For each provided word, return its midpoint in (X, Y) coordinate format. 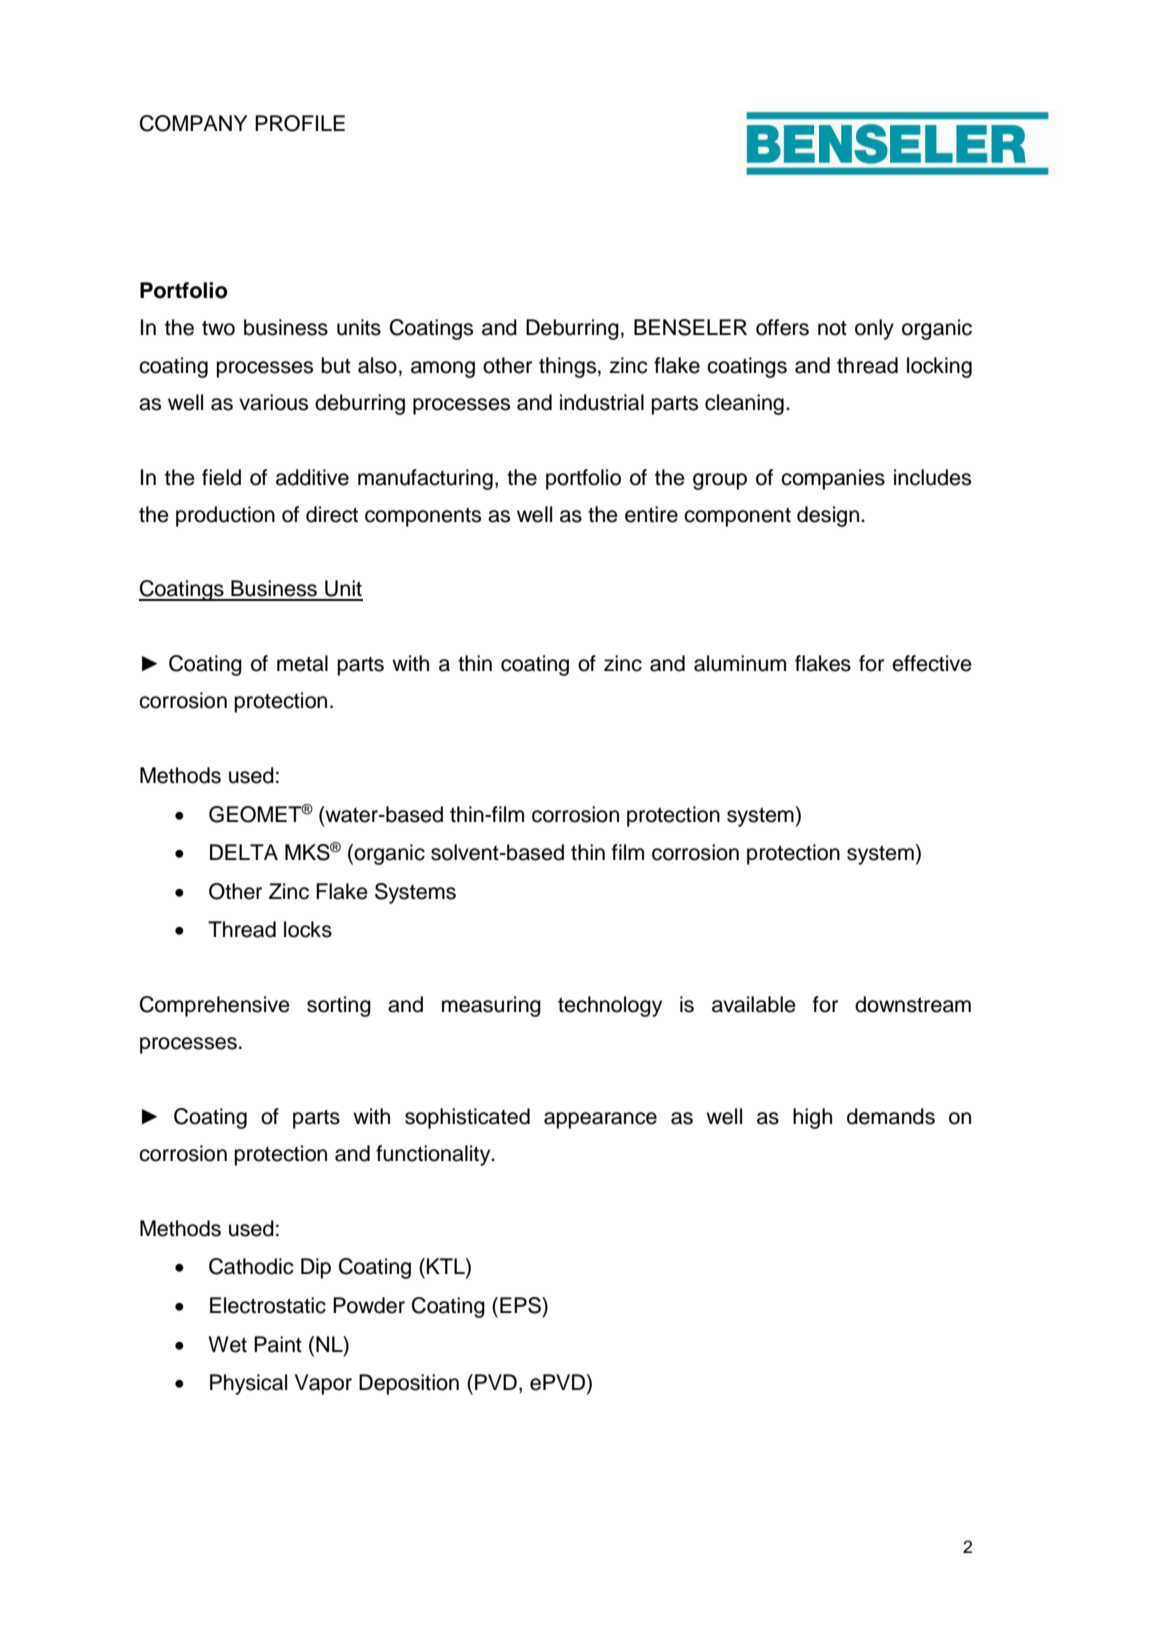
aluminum (740, 663)
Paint (278, 1344)
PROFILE (300, 123)
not (832, 328)
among (443, 369)
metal (302, 663)
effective (932, 663)
